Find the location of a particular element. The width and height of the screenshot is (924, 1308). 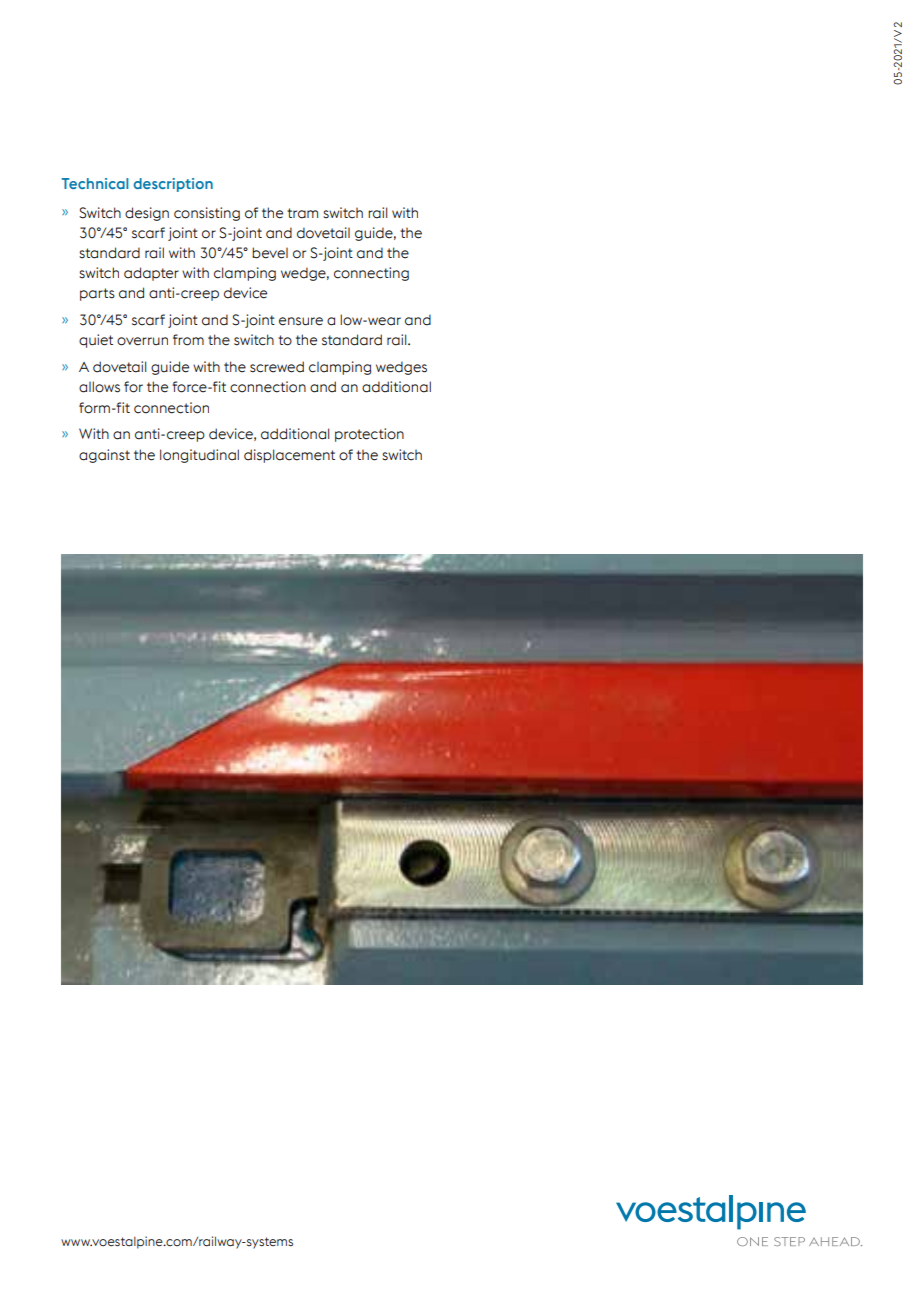

Technical is located at coordinates (95, 183).
